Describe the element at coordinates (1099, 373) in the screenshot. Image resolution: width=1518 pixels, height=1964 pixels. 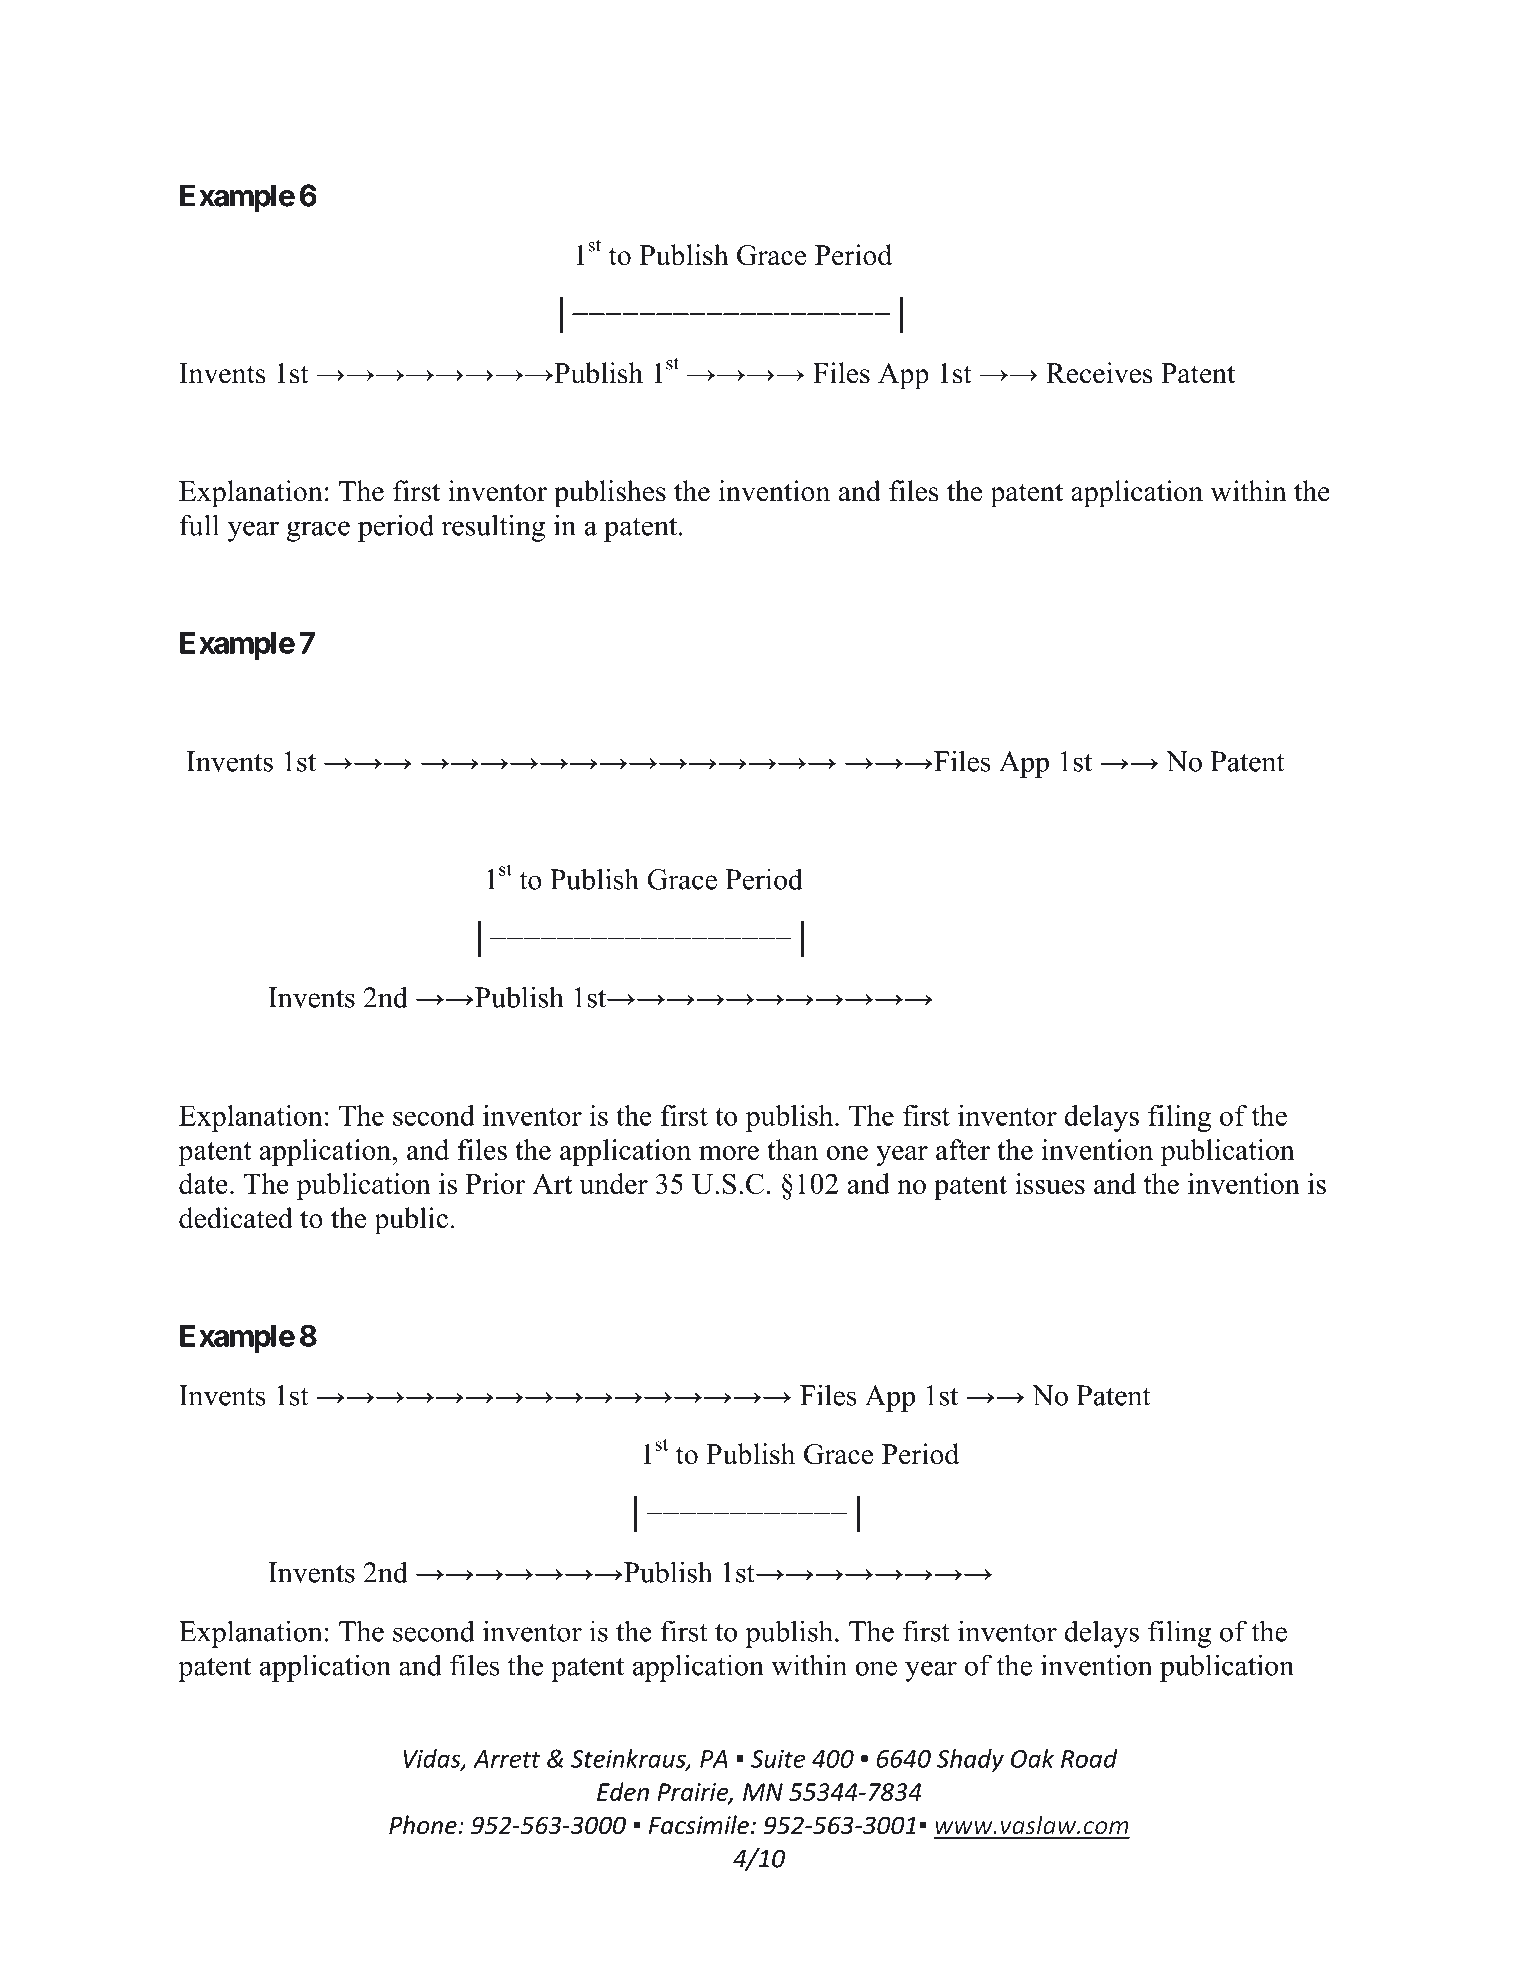
I see `Receives` at that location.
